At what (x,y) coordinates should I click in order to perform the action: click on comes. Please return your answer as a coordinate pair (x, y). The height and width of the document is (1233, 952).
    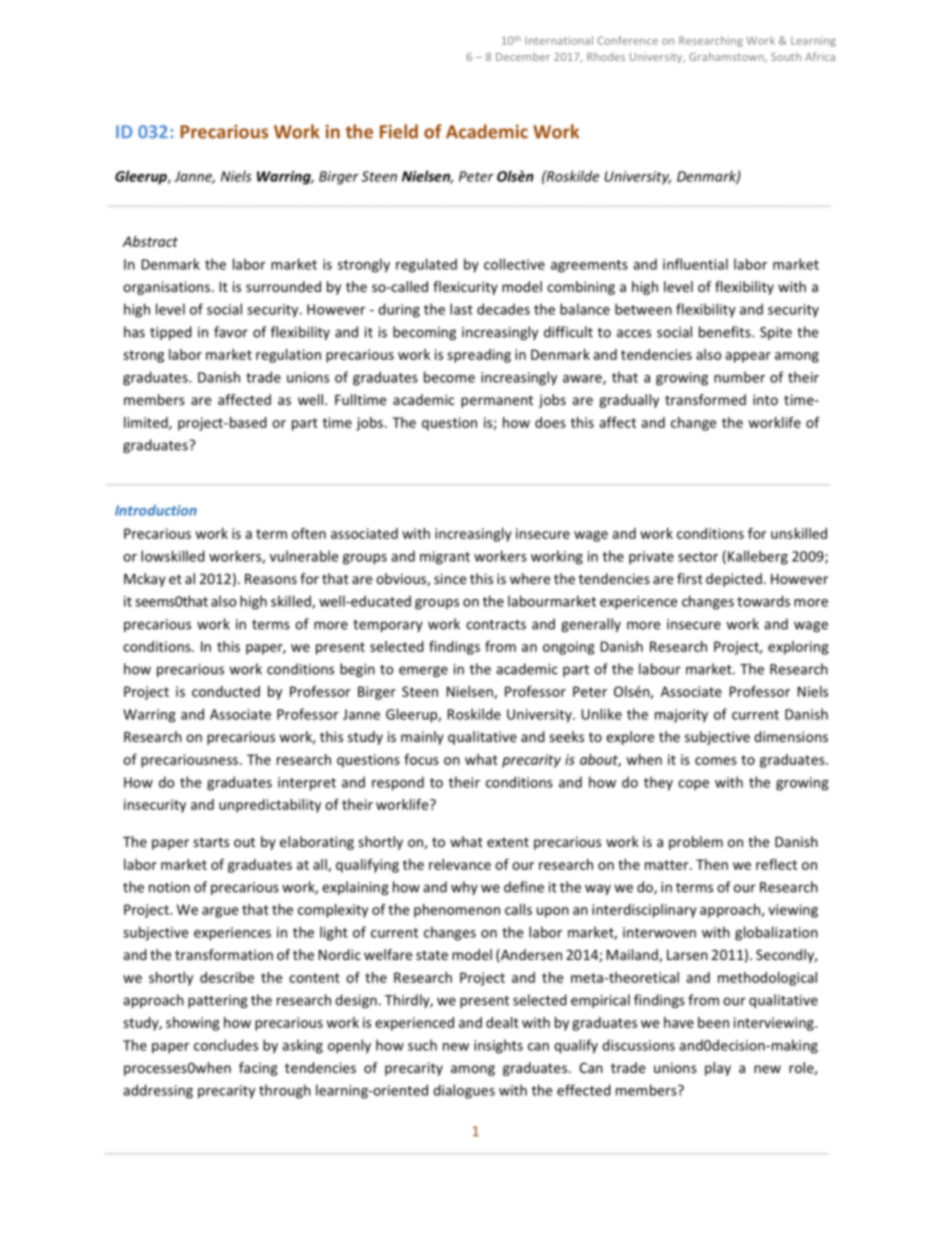
    Looking at the image, I should click on (716, 761).
